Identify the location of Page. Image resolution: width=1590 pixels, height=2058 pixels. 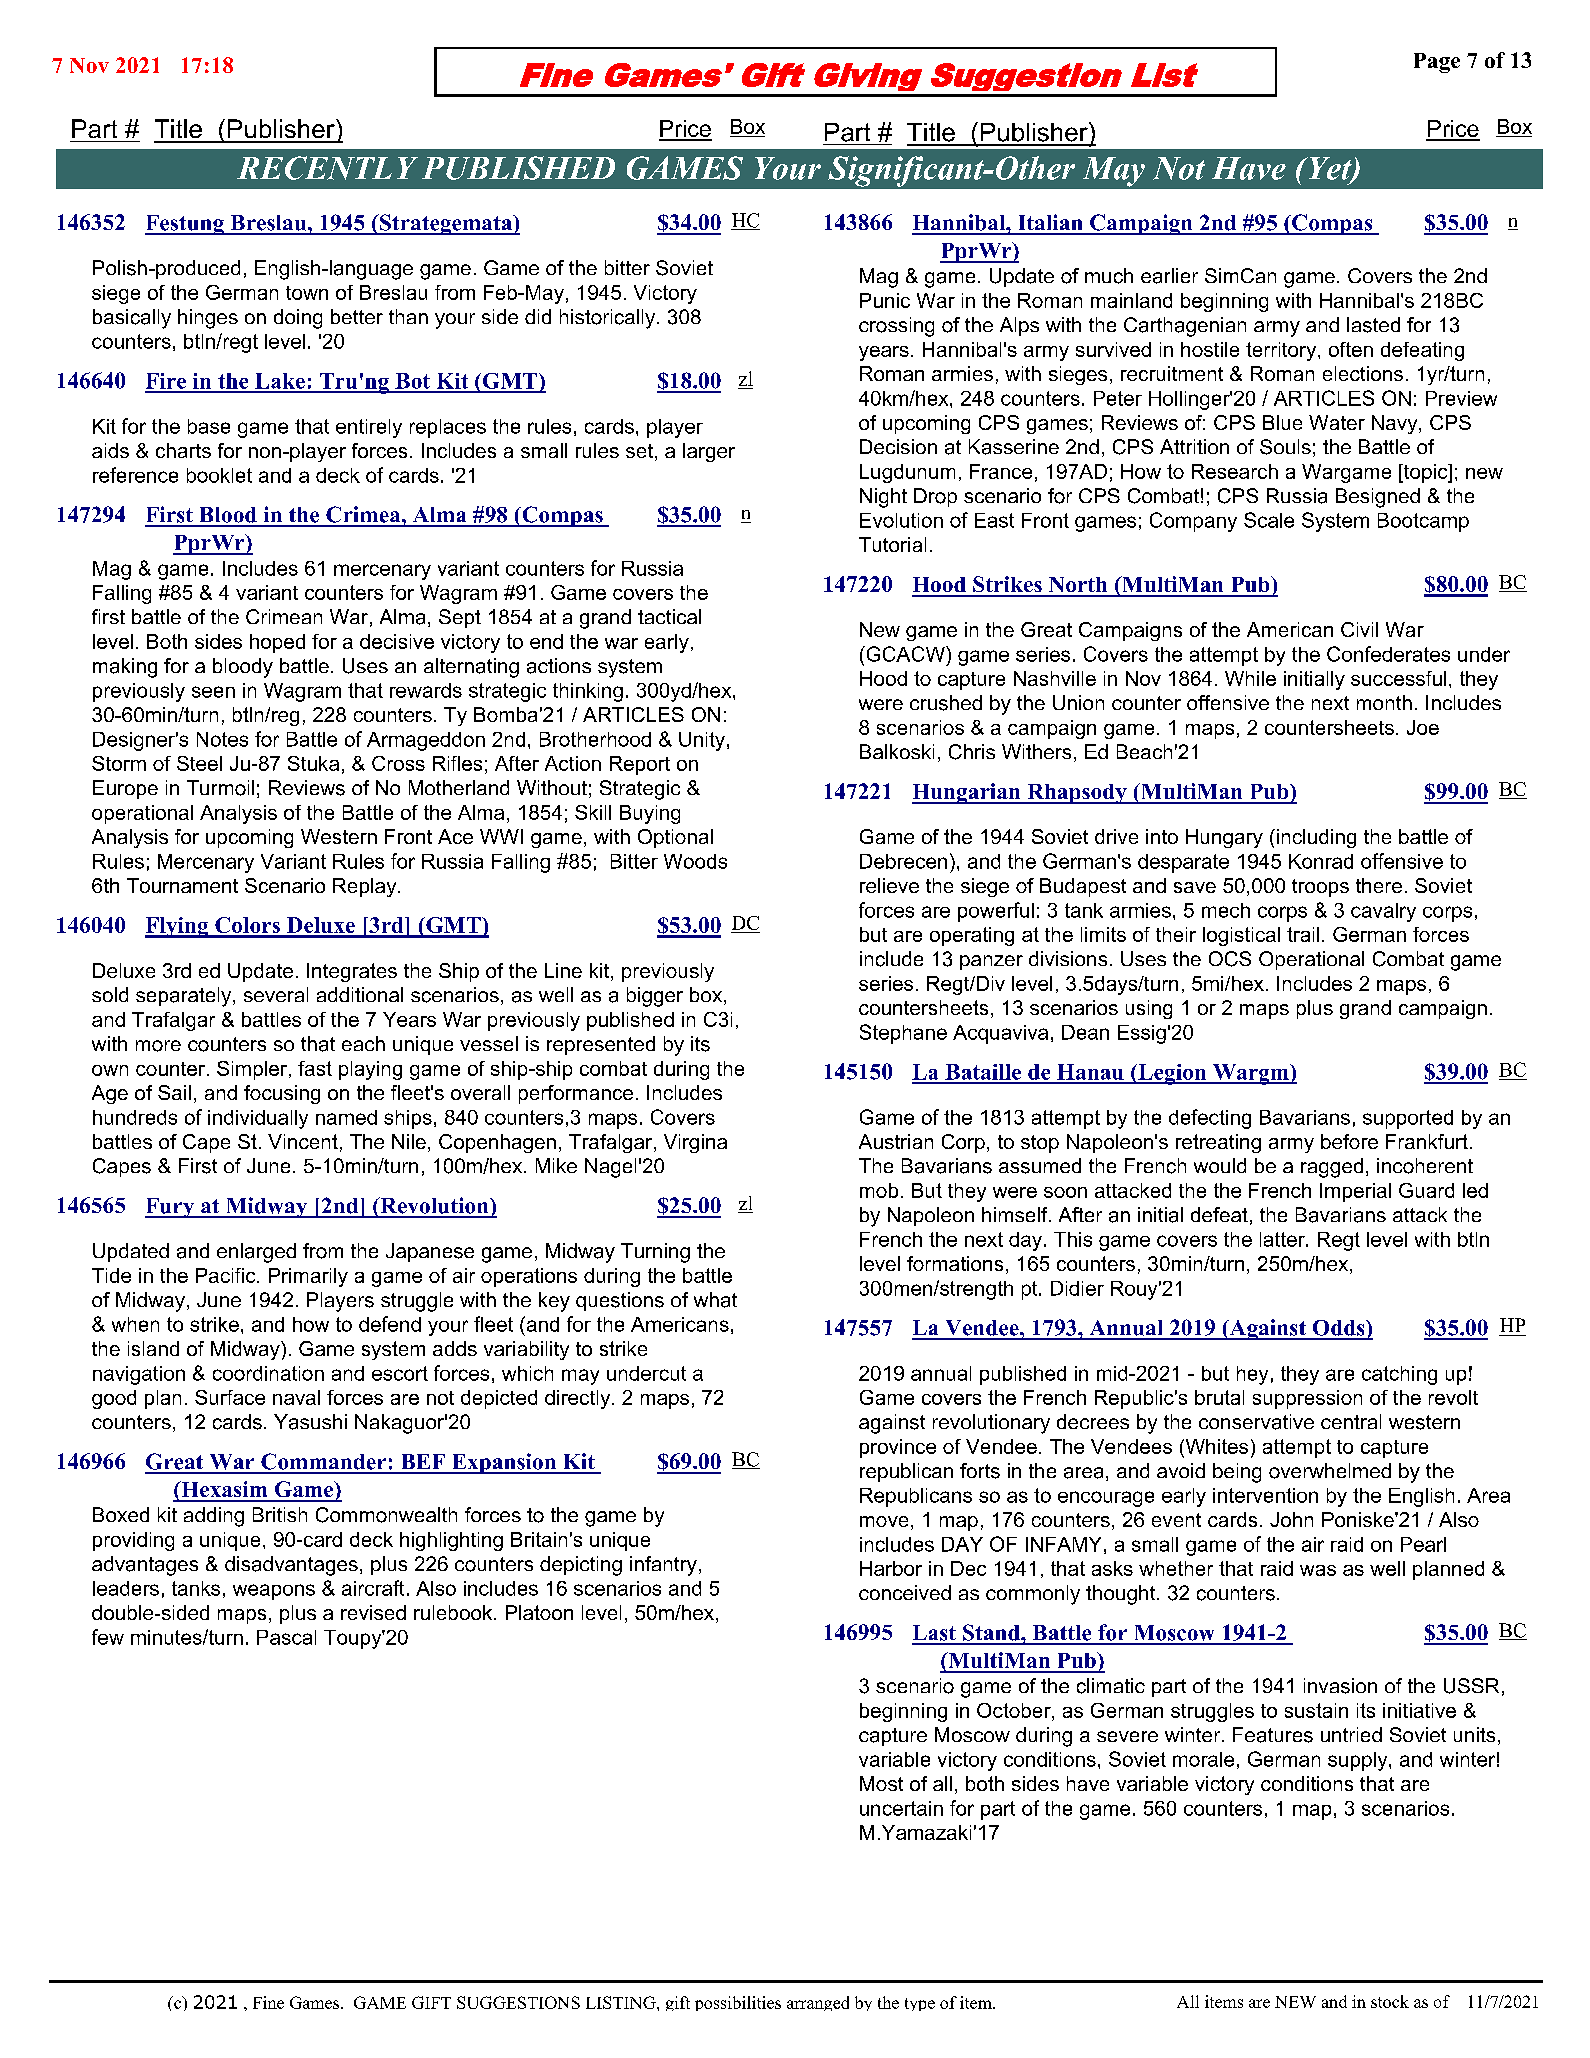
(1437, 63).
